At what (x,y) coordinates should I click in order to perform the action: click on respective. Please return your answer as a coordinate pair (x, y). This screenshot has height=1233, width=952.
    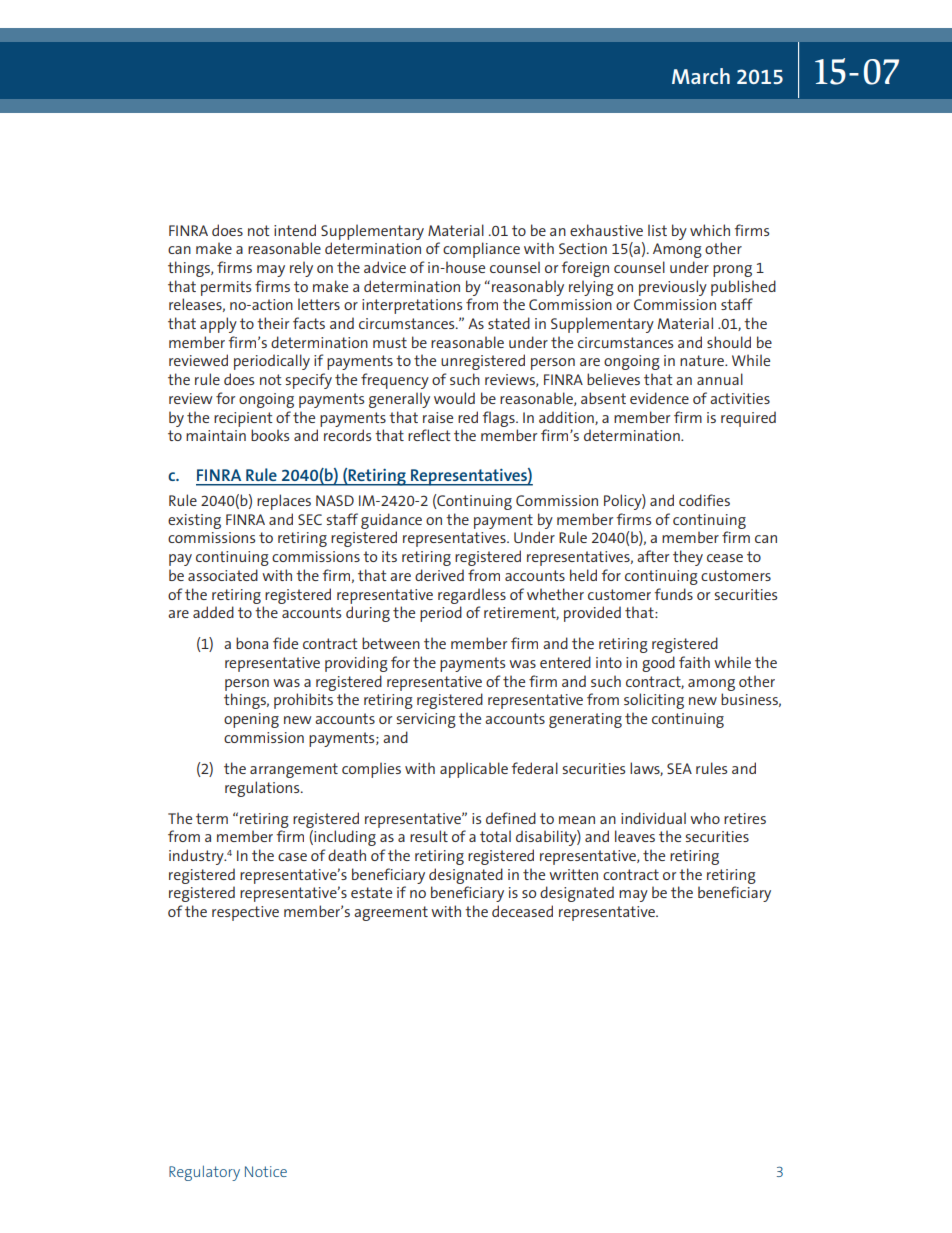
    Looking at the image, I should click on (245, 913).
